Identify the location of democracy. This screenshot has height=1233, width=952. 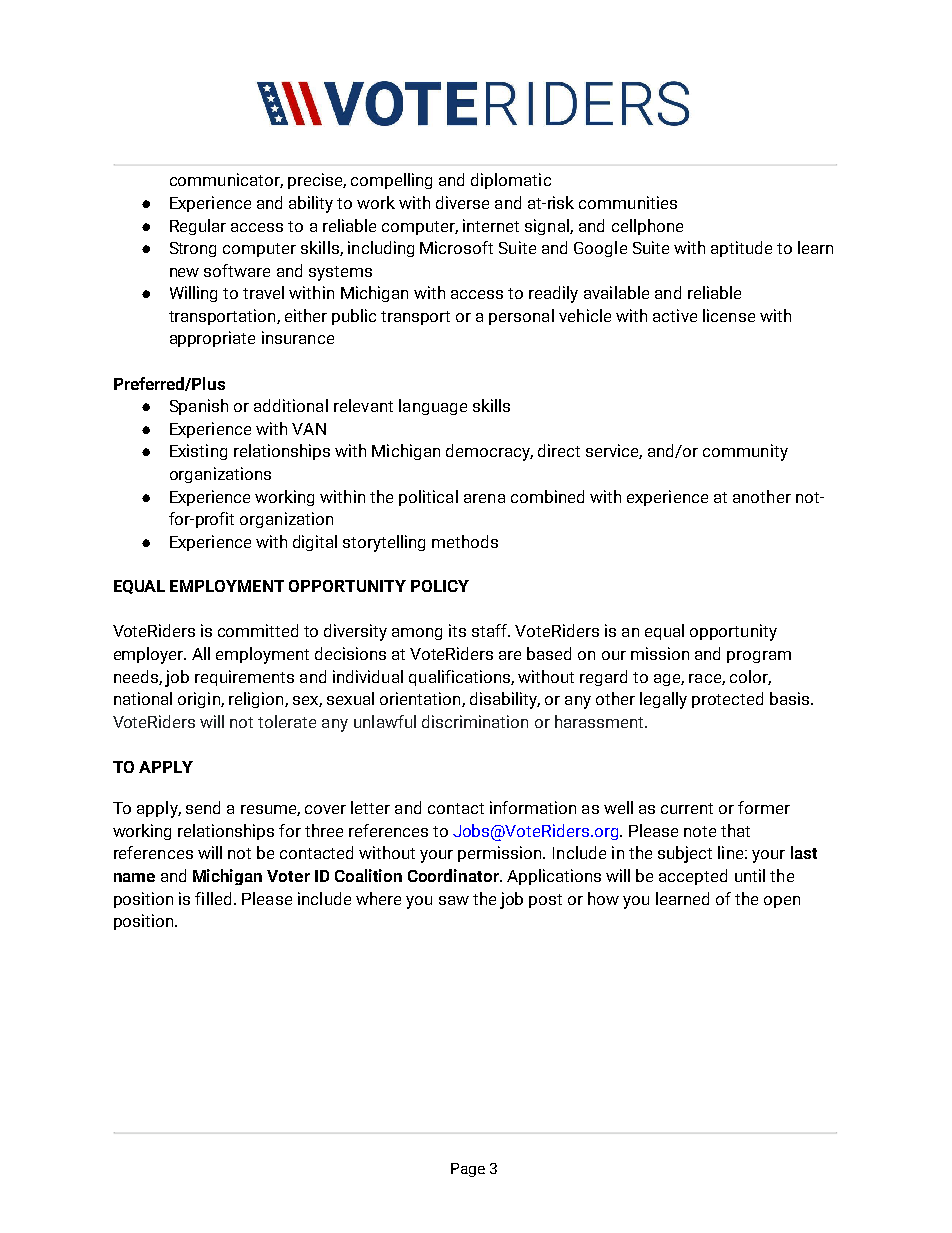
(489, 452).
